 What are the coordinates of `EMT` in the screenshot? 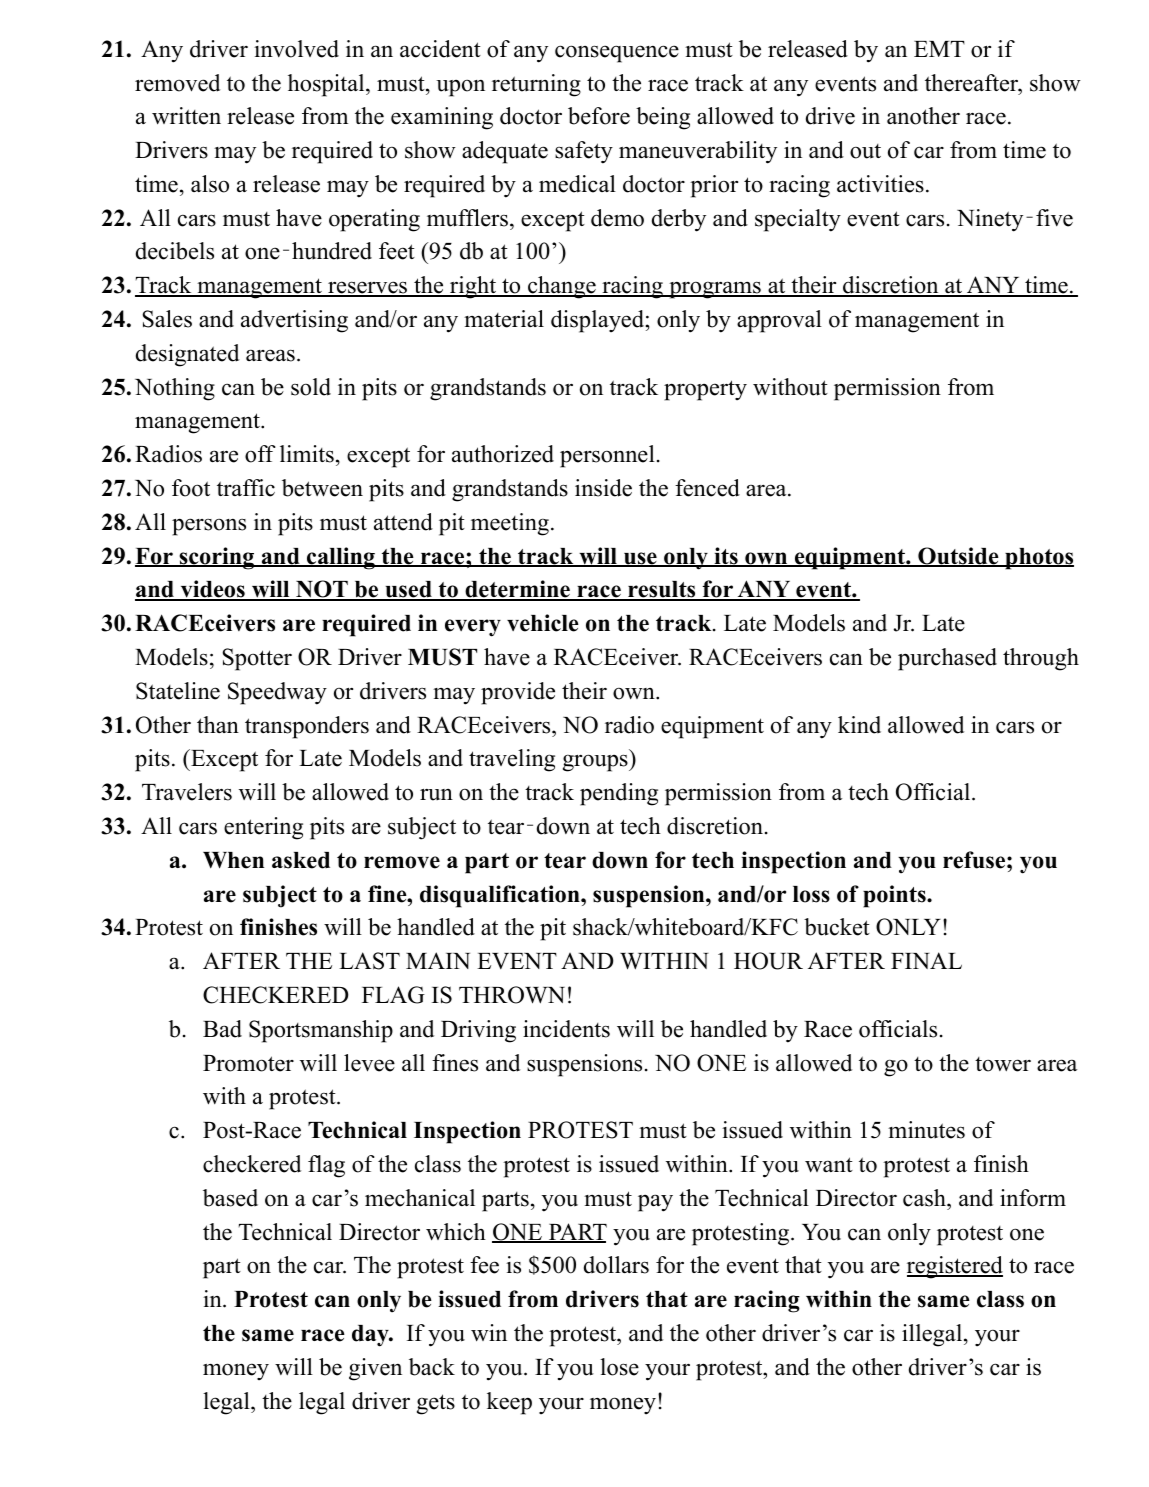 It's located at (939, 49).
